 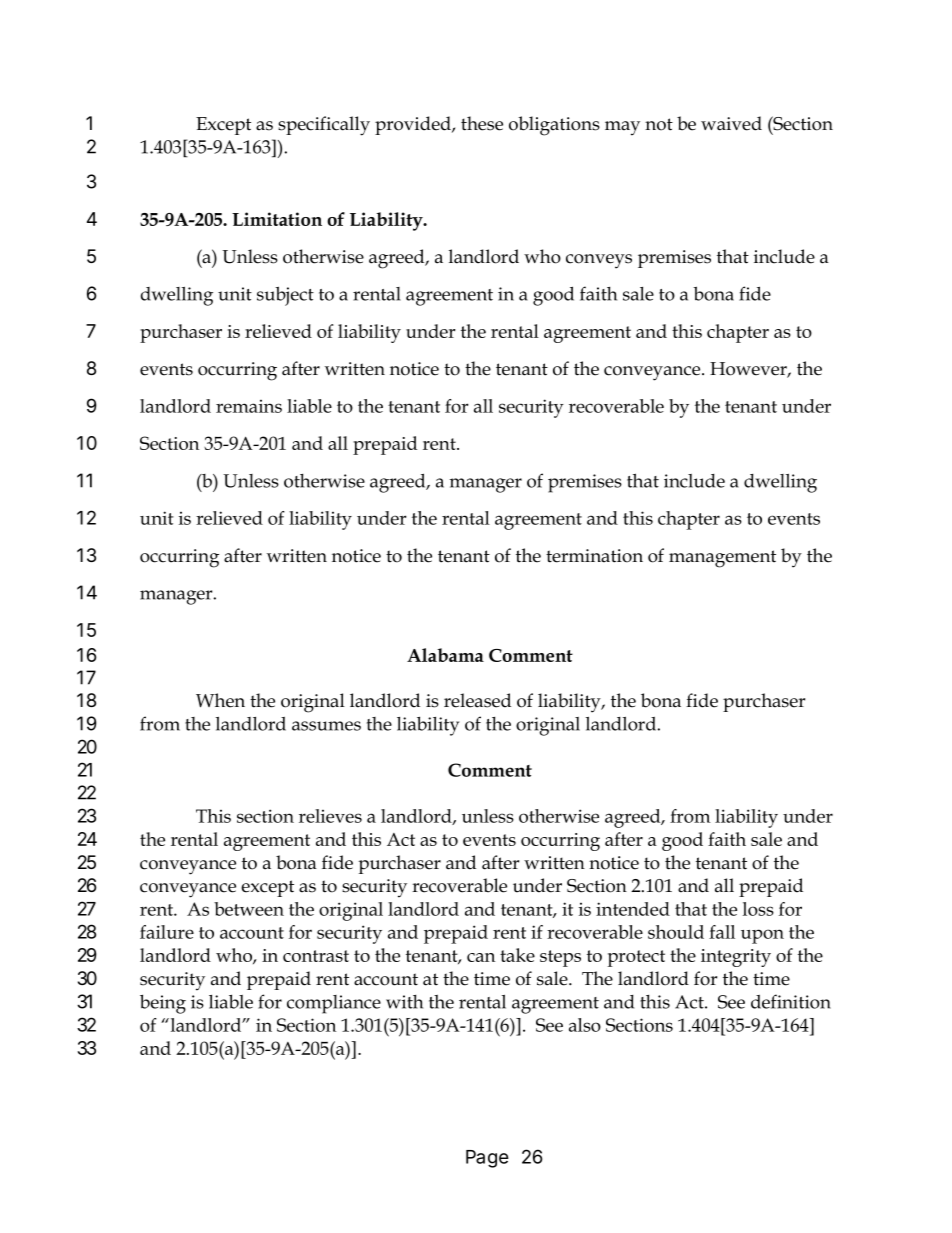 What do you see at coordinates (722, 559) in the screenshot?
I see `management` at bounding box center [722, 559].
